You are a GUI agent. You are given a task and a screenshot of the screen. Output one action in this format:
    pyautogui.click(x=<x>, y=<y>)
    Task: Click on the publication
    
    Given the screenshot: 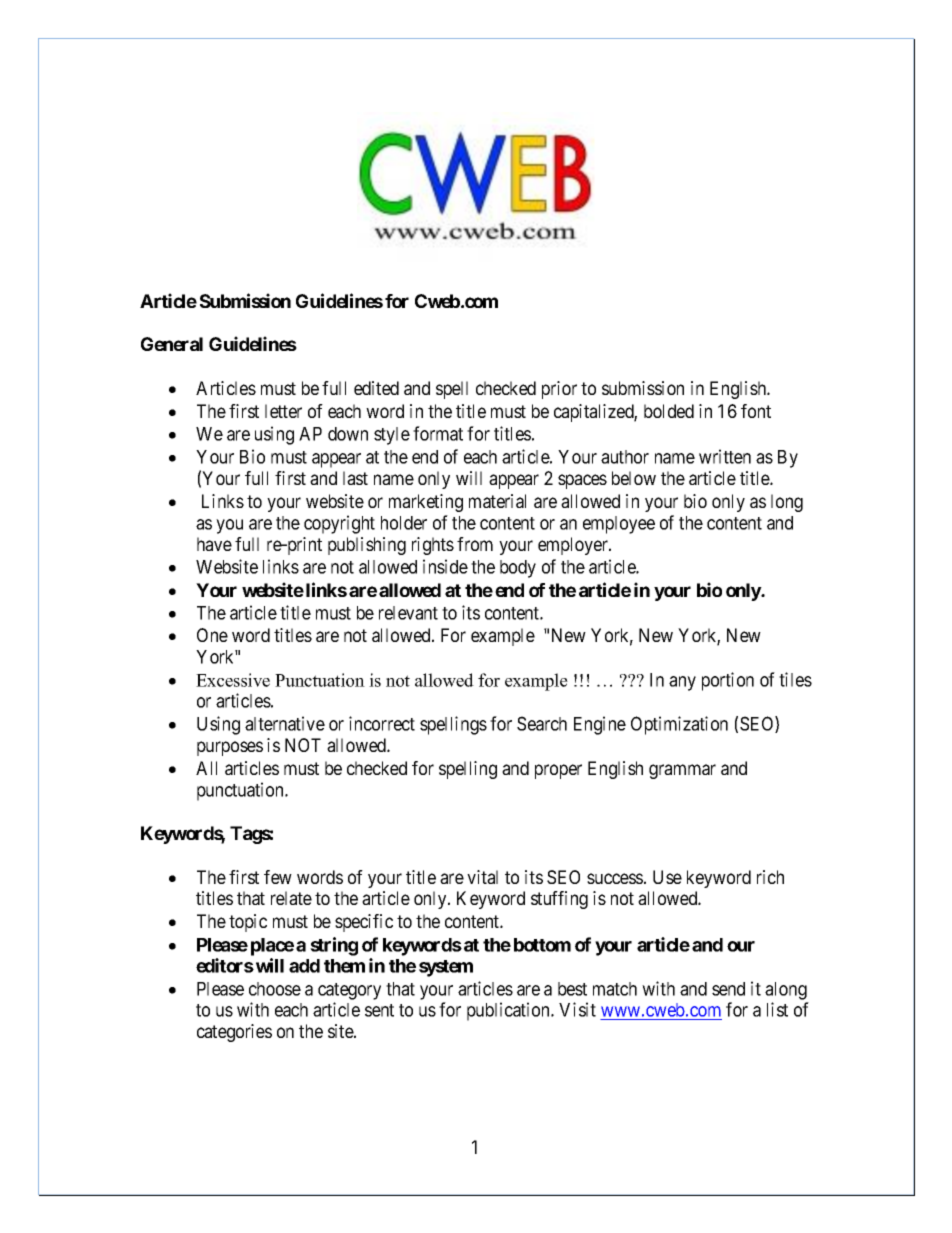 What is the action you would take?
    pyautogui.click(x=509, y=1011)
